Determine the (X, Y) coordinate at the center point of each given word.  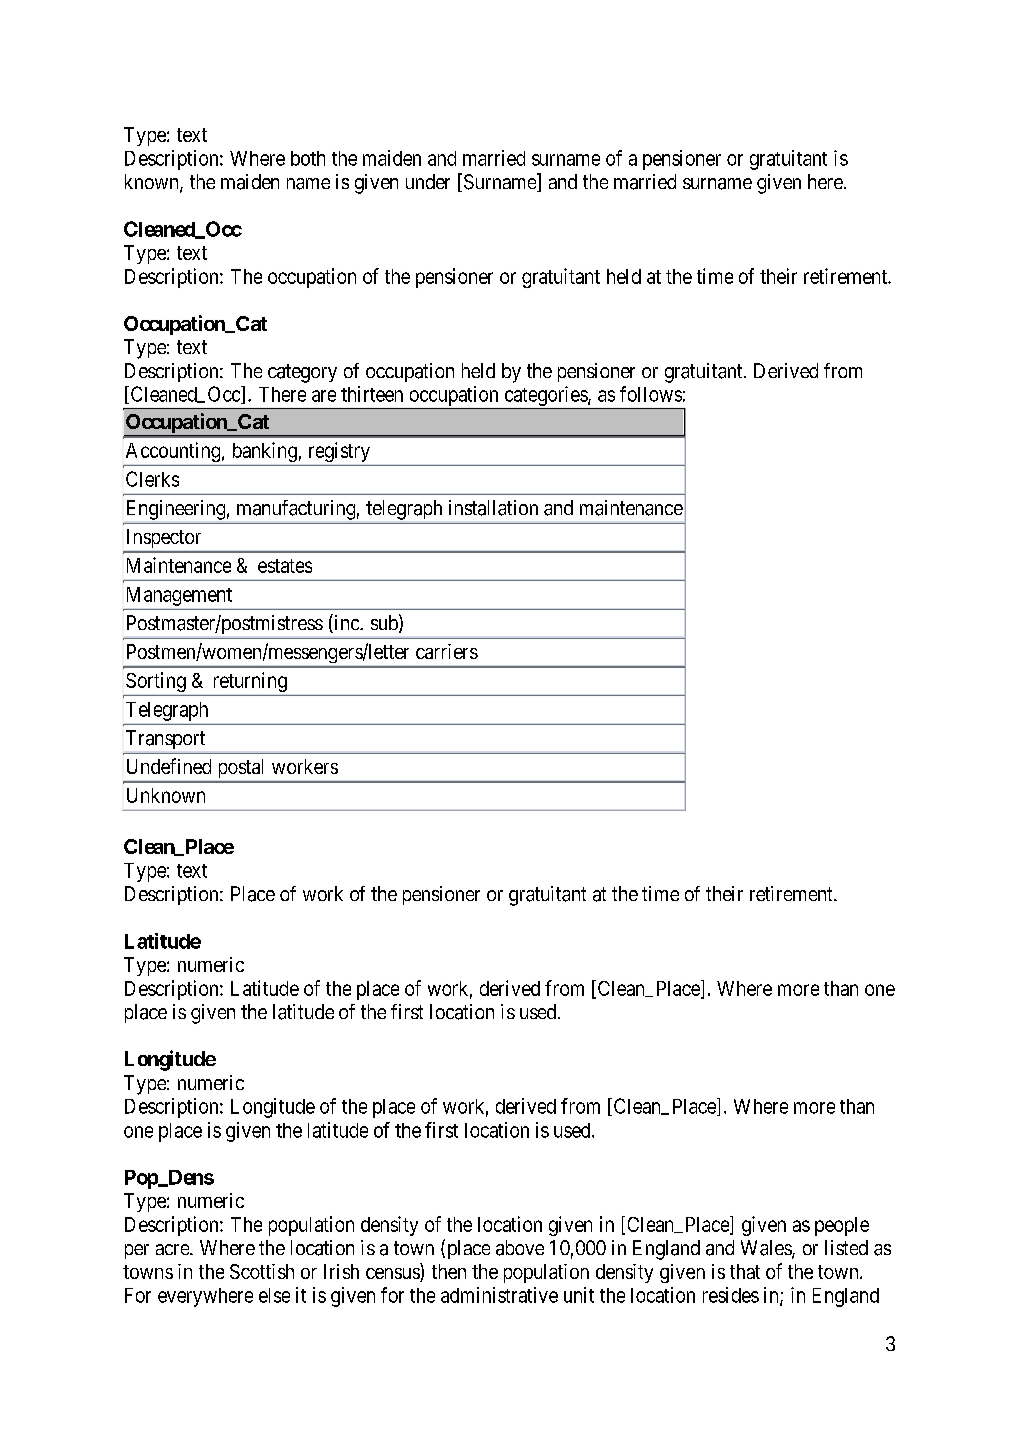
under (428, 181)
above (520, 1248)
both (308, 158)
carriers (447, 651)
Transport (165, 739)
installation (493, 508)
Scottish (262, 1271)
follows (651, 394)
